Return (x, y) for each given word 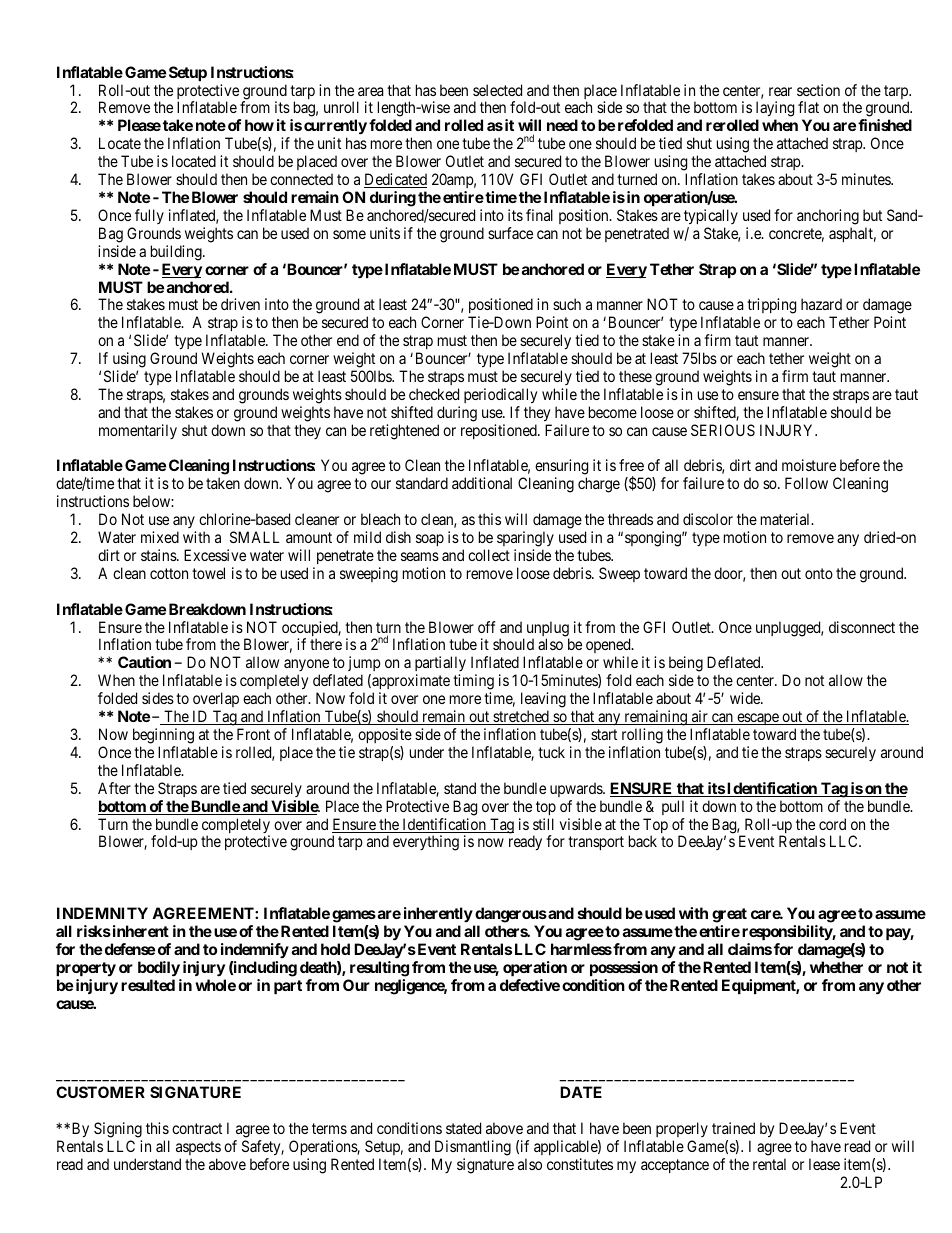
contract (197, 1128)
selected (497, 90)
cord (832, 824)
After (114, 788)
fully (149, 216)
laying (775, 110)
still (543, 824)
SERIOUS (723, 430)
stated (463, 1128)
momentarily (138, 431)
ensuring (561, 468)
